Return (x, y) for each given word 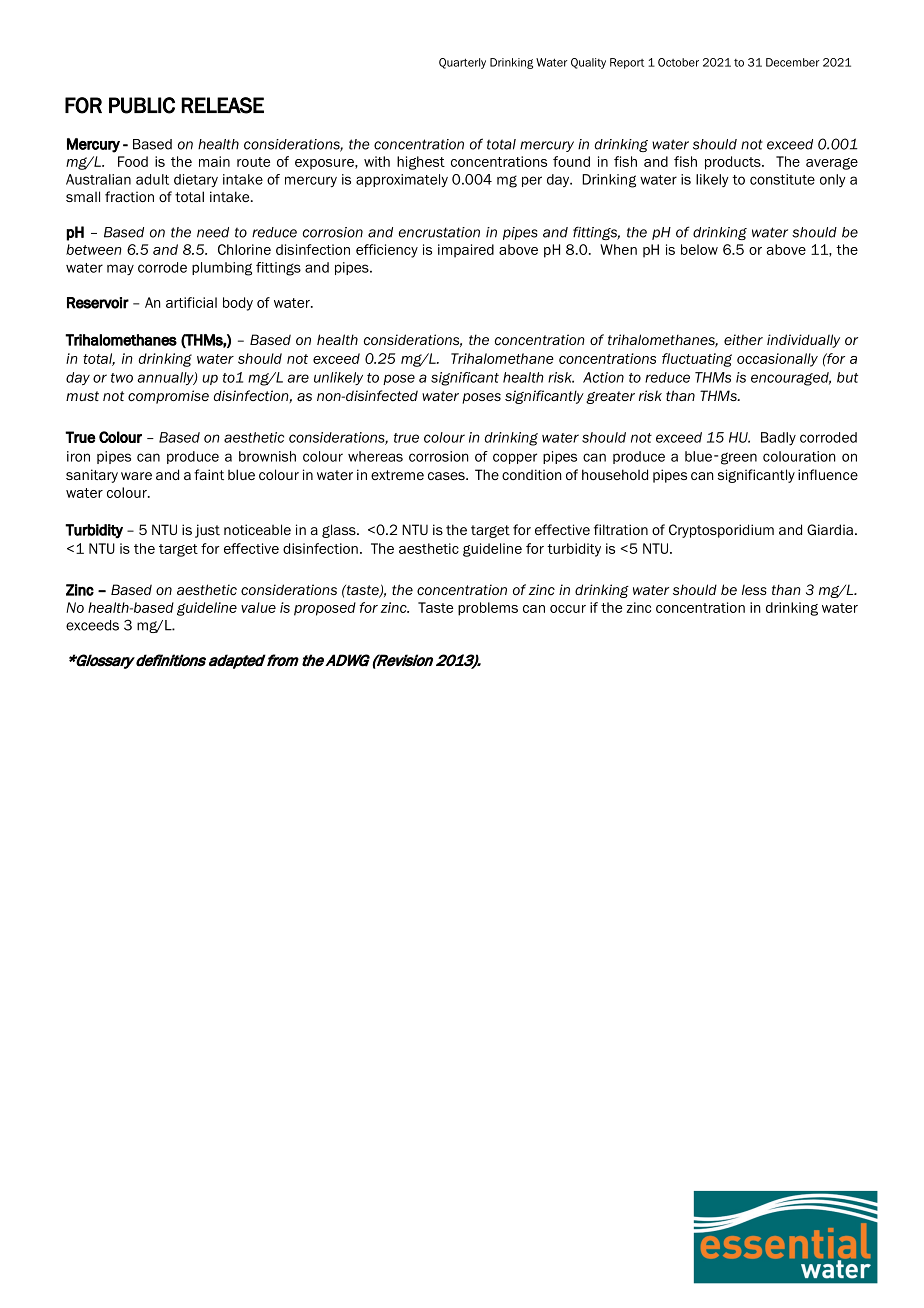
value (258, 607)
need (213, 232)
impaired (466, 251)
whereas (375, 456)
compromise (168, 397)
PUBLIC (142, 105)
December (793, 62)
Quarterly (462, 63)
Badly (778, 439)
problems (488, 609)
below (699, 249)
